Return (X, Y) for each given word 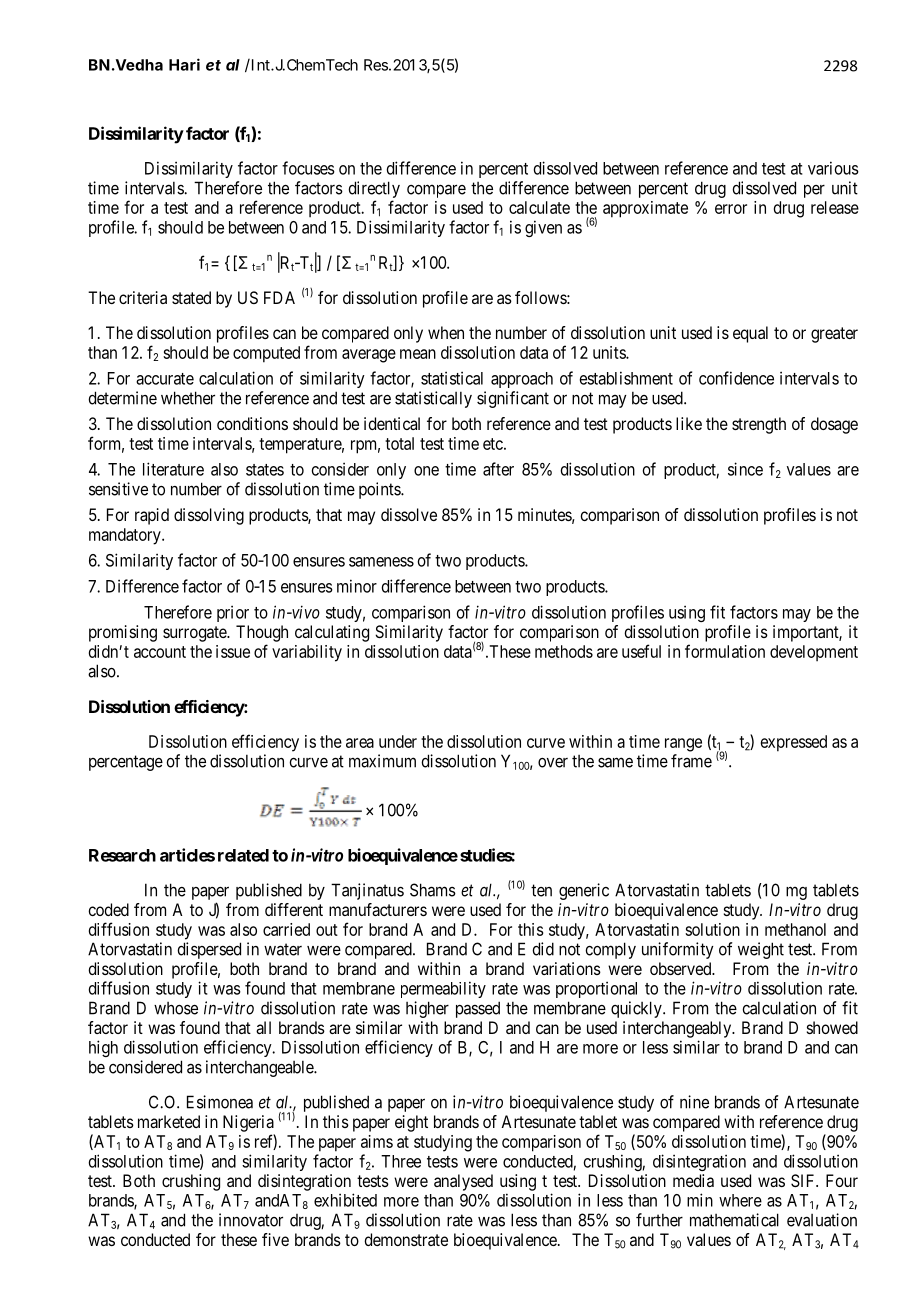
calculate (539, 207)
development (814, 653)
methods (564, 651)
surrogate (195, 634)
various (833, 168)
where (740, 1200)
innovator (251, 1220)
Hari (184, 64)
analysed (463, 1182)
